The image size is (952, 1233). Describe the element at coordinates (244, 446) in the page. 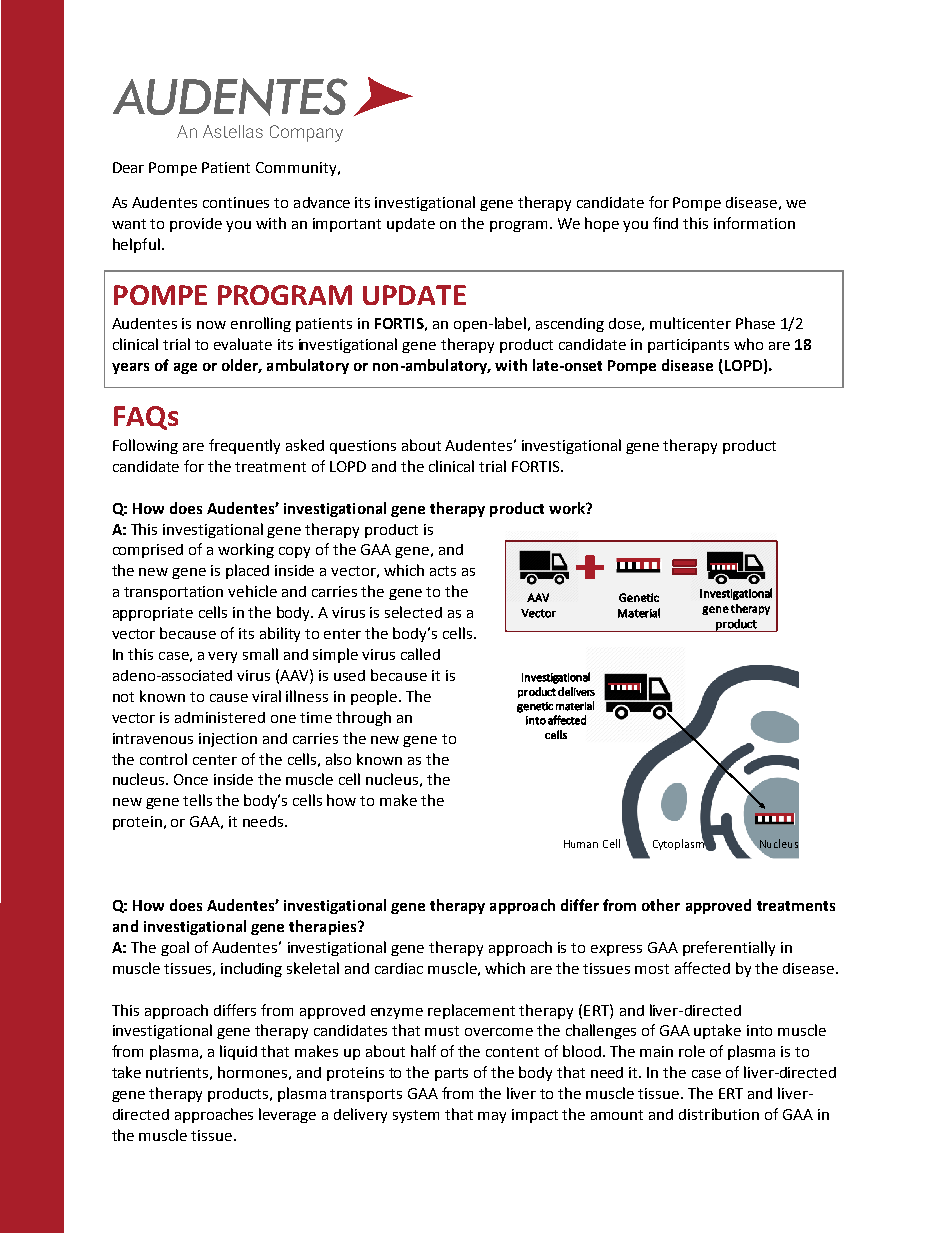

I see `frequently` at that location.
